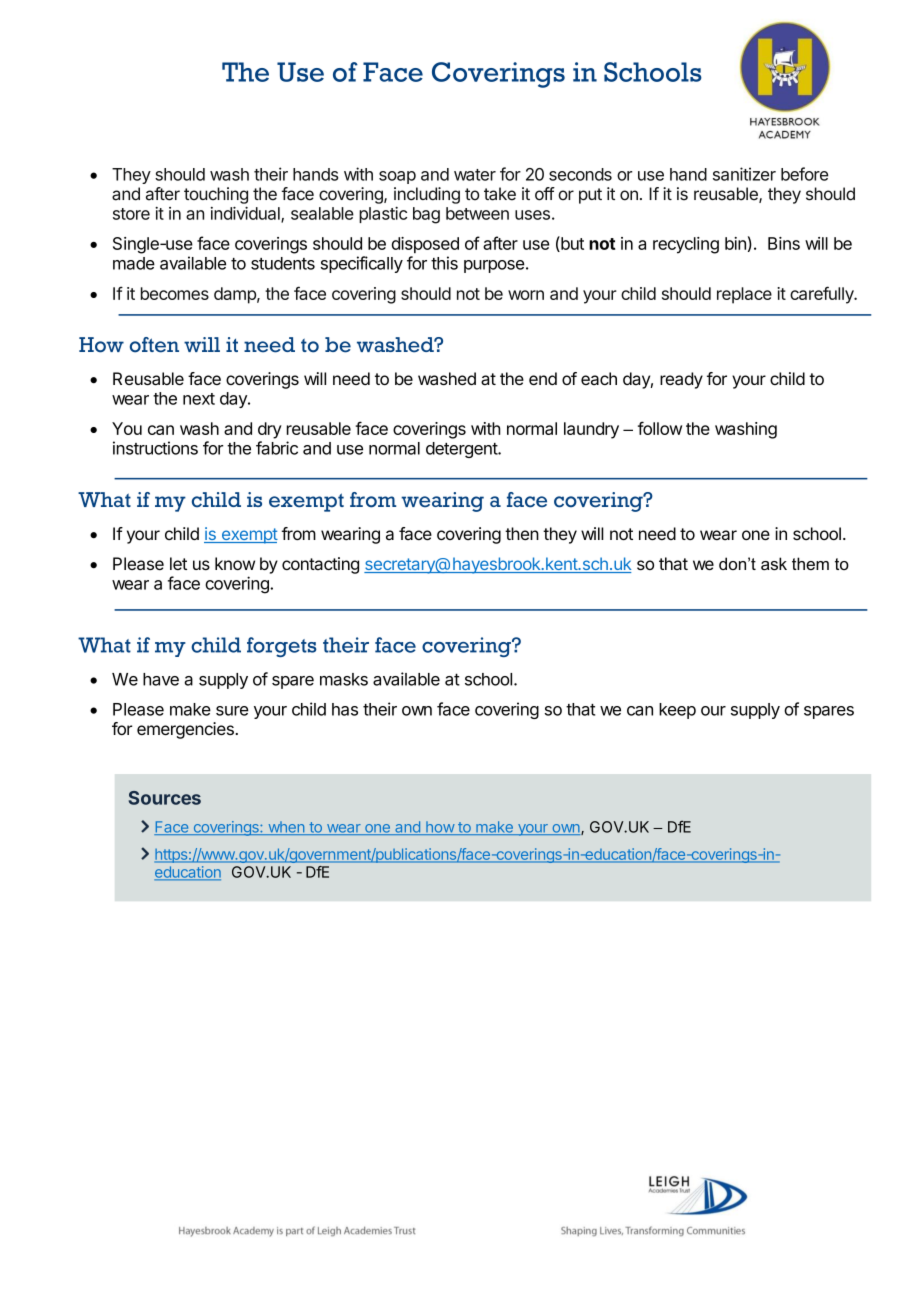 This document has width=924, height=1308. What do you see at coordinates (462, 450) in the document?
I see `detergent` at bounding box center [462, 450].
